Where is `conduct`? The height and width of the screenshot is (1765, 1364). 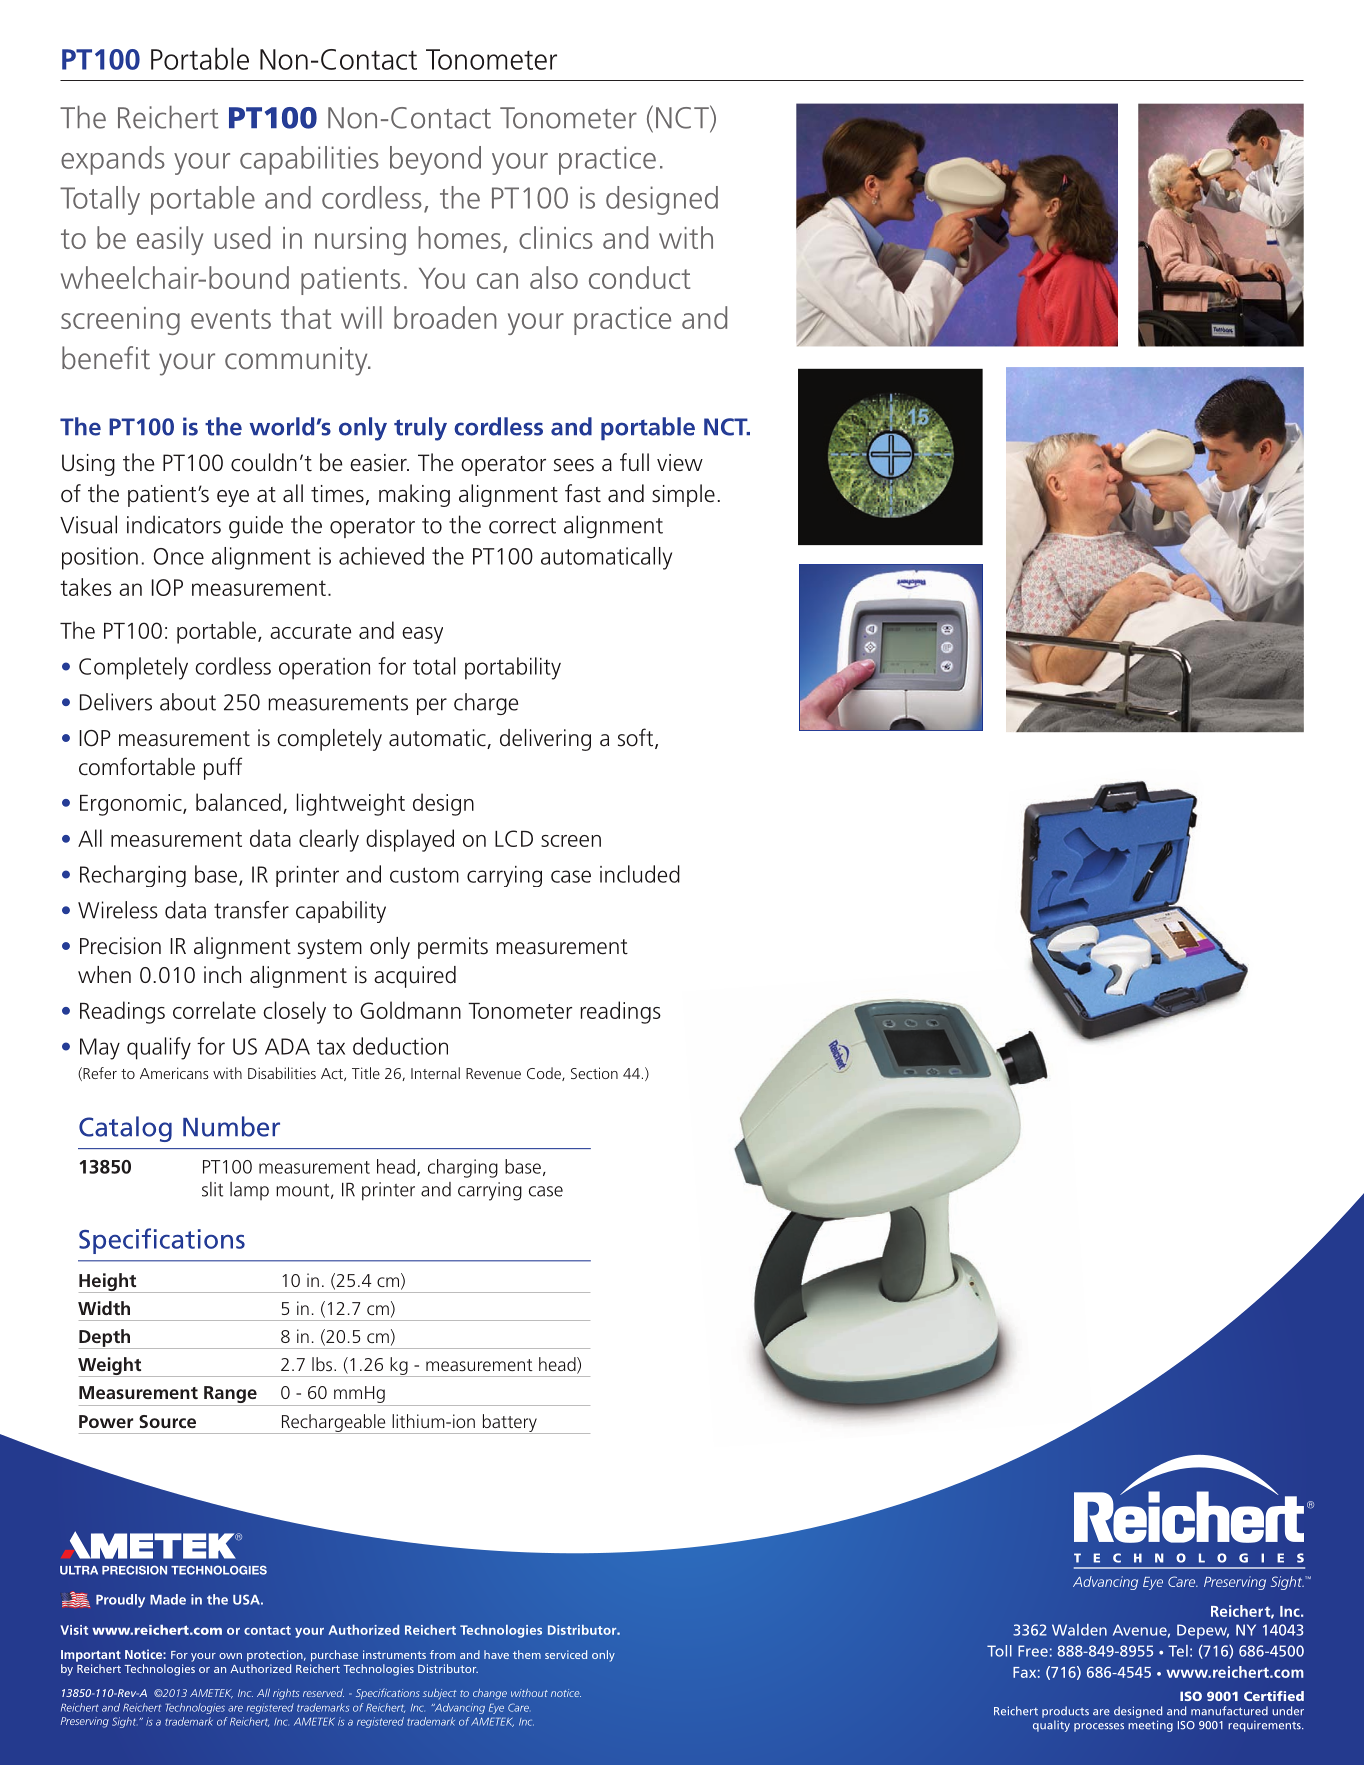
conduct is located at coordinates (639, 277).
